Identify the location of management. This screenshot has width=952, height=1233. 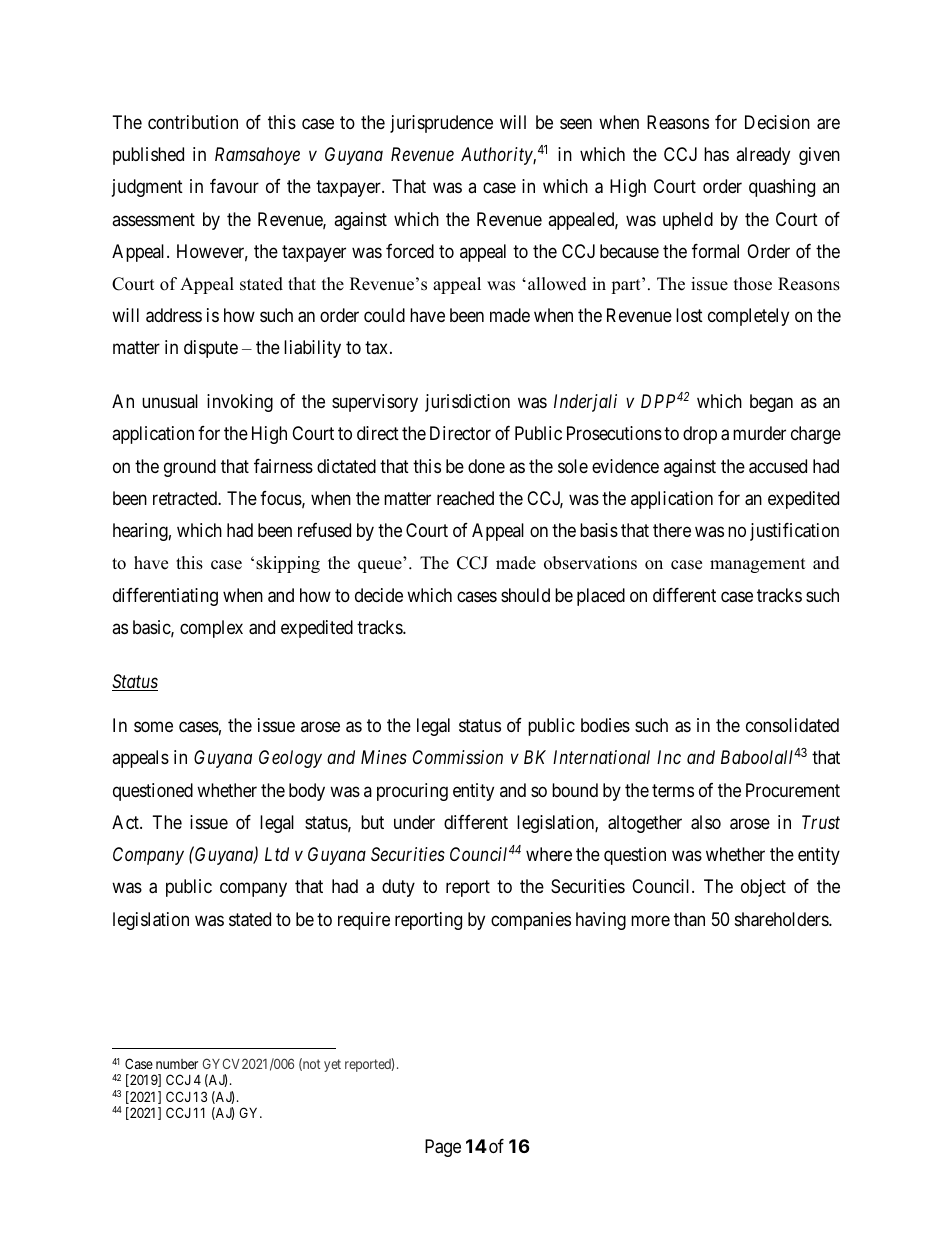
(758, 565).
